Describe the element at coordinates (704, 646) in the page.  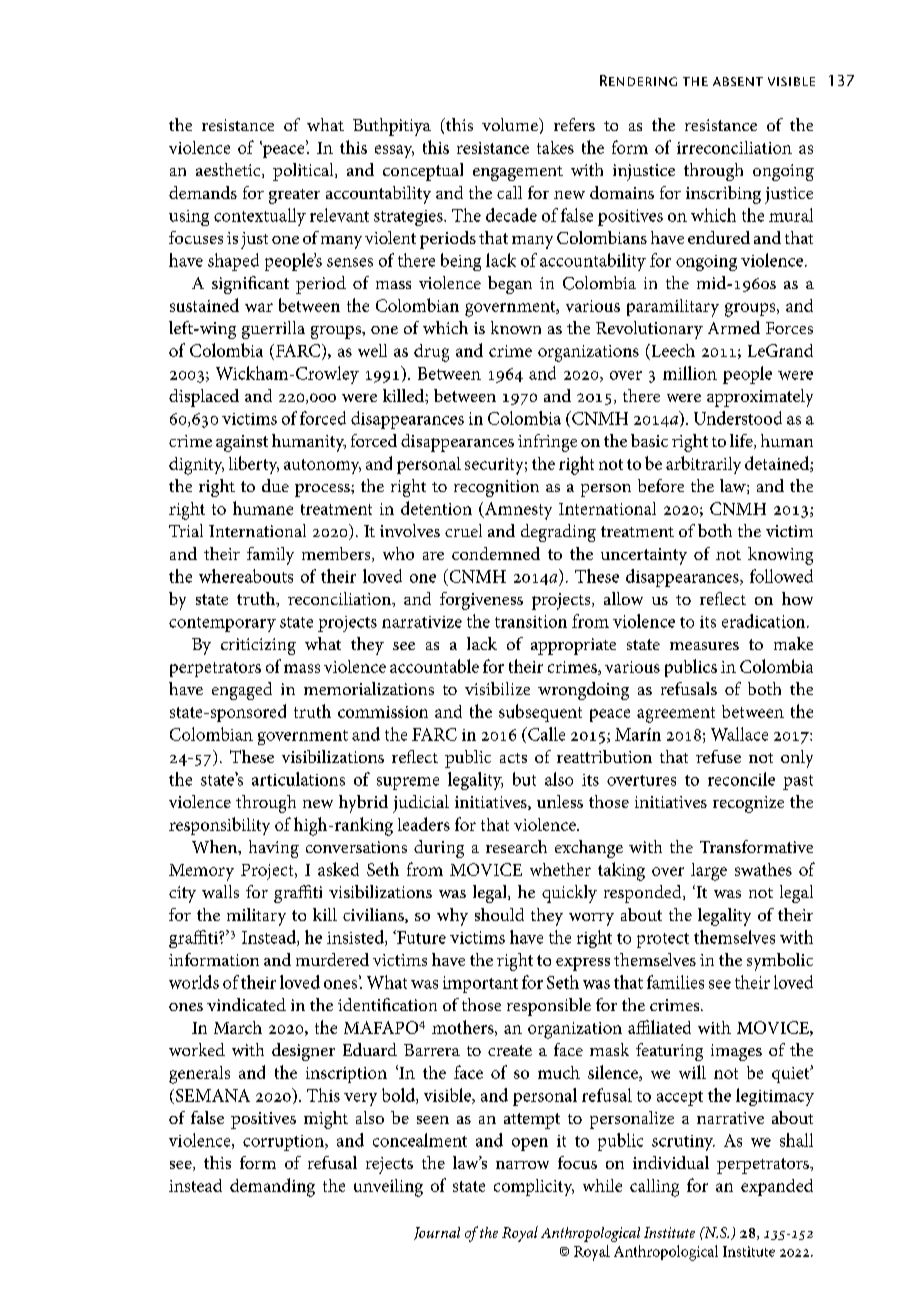
I see `measures` at that location.
